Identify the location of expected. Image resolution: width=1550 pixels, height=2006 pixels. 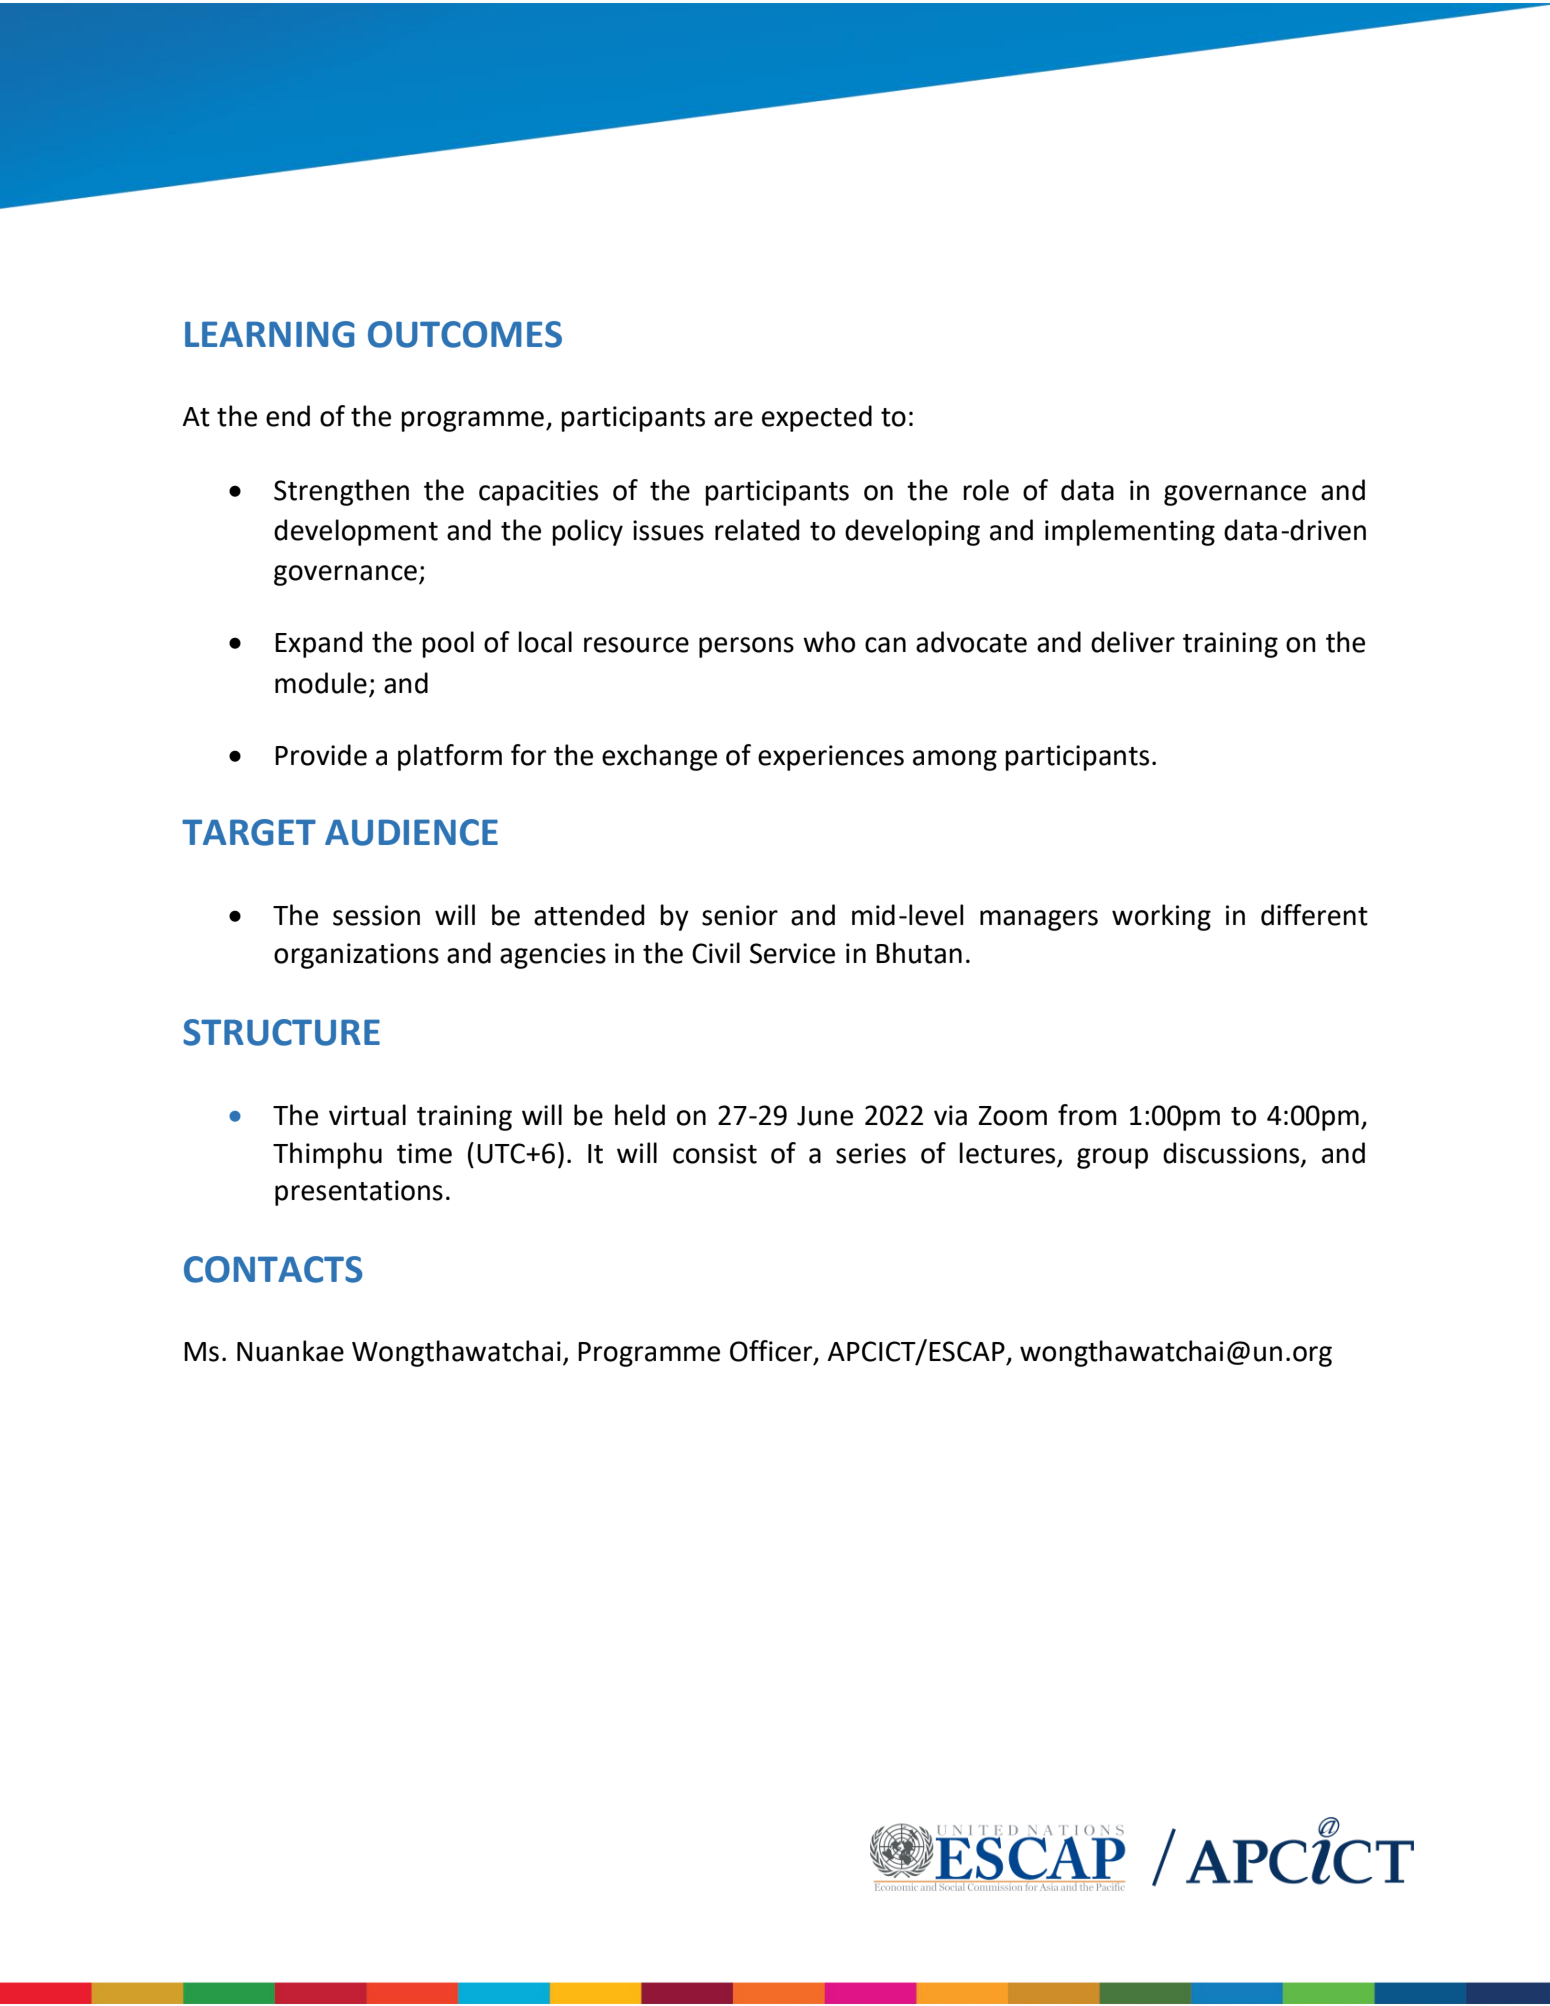
(817, 418).
